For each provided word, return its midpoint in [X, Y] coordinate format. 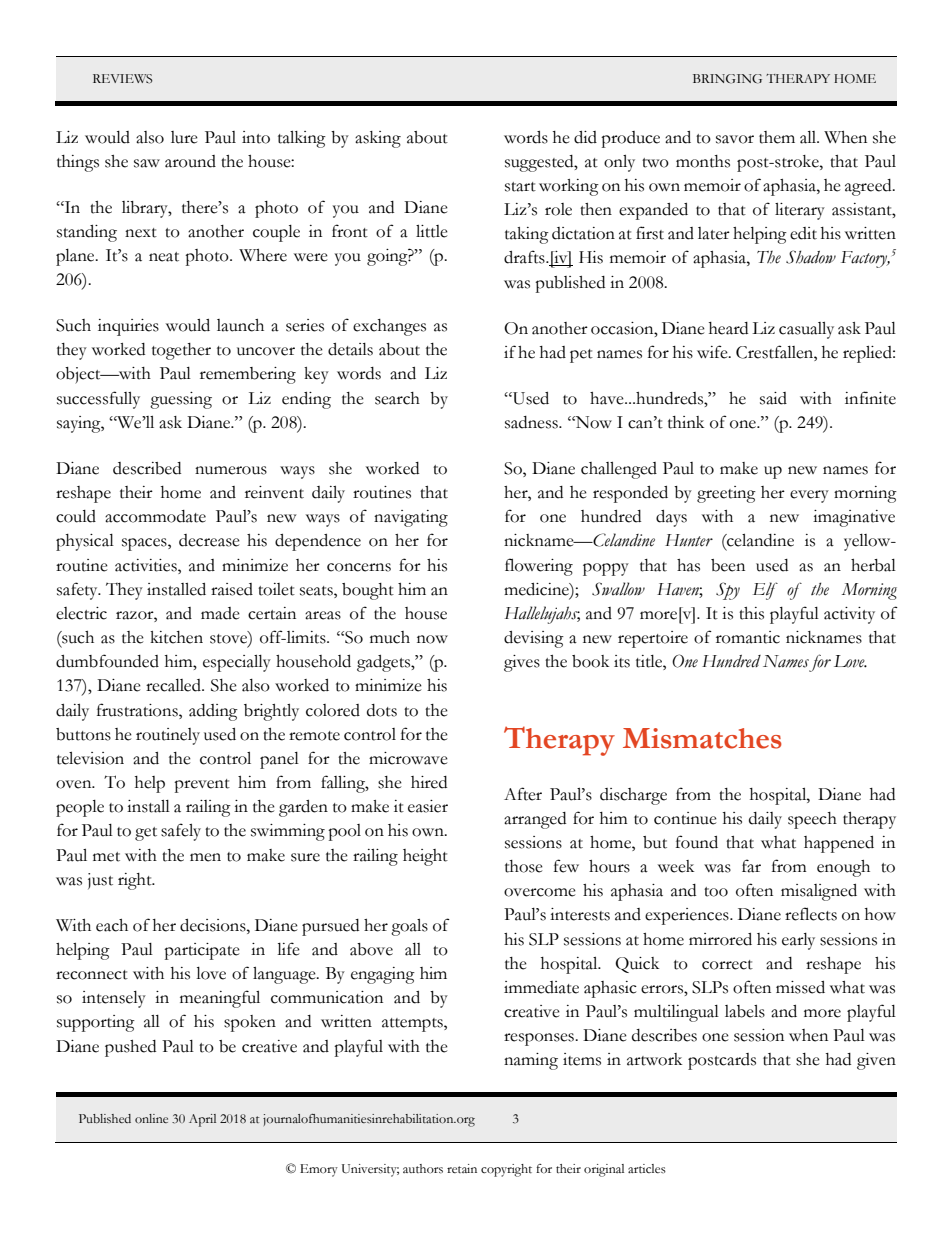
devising [534, 639]
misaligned [819, 892]
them [777, 137]
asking [378, 139]
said [773, 398]
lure [184, 137]
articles [647, 1168]
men [205, 857]
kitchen [176, 637]
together [181, 351]
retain [462, 1168]
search [397, 398]
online [151, 1119]
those [524, 866]
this [751, 613]
